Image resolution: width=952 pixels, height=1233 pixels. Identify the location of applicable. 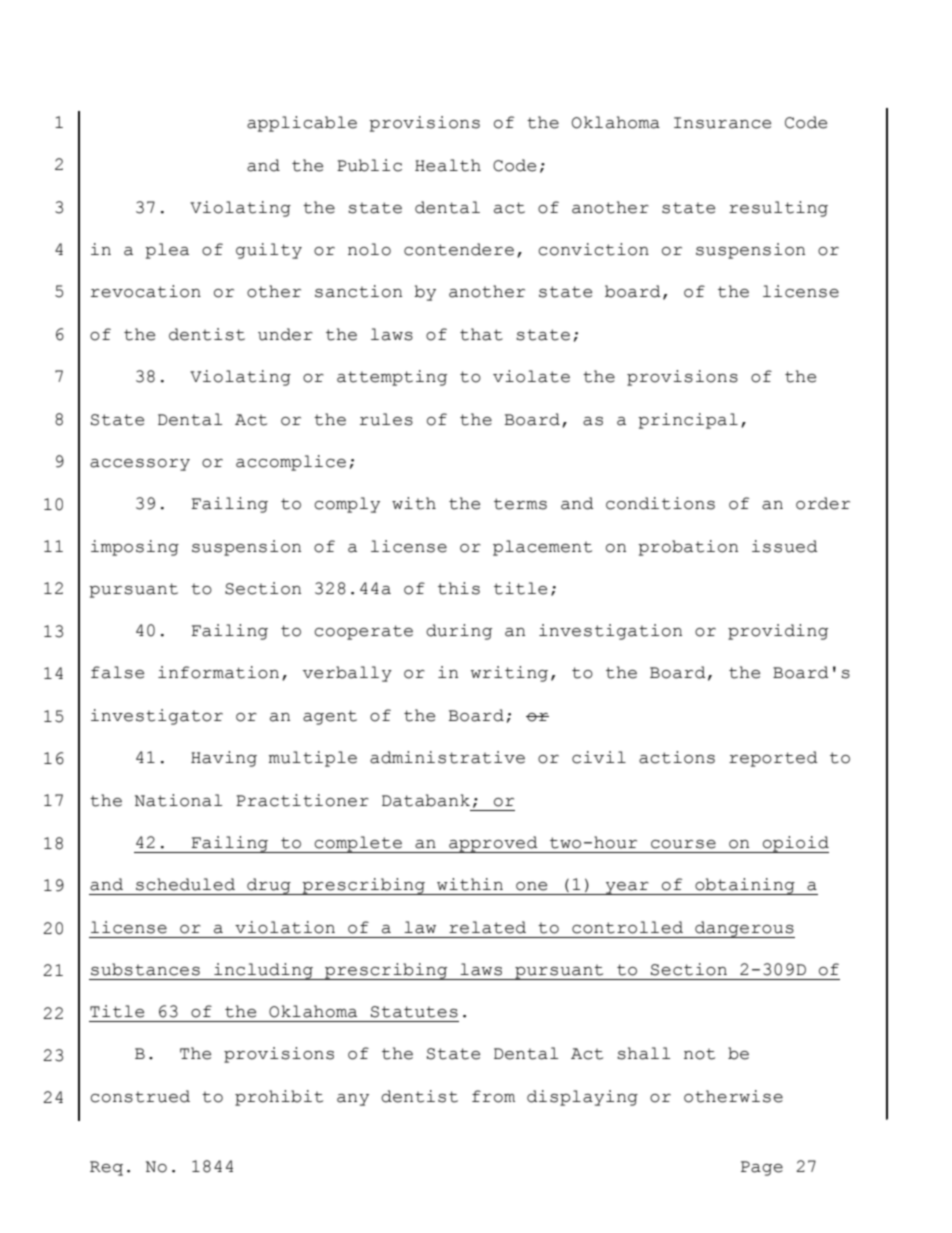
(302, 124).
